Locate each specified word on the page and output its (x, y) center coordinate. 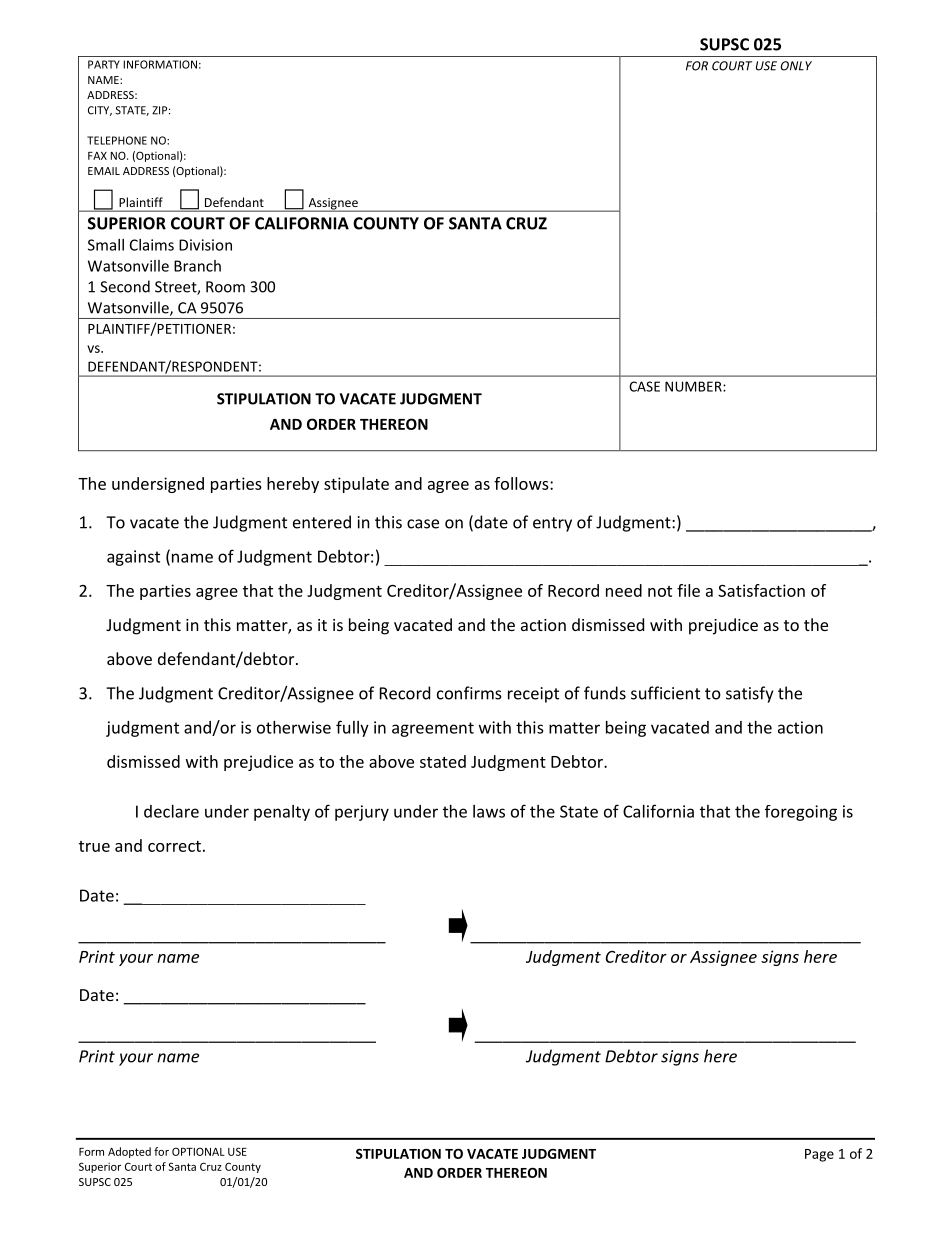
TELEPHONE (117, 140)
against (133, 558)
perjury (362, 813)
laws (489, 811)
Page (819, 1155)
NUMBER (694, 386)
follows (522, 483)
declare (171, 811)
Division (205, 245)
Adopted (129, 1152)
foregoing (801, 813)
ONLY (796, 66)
